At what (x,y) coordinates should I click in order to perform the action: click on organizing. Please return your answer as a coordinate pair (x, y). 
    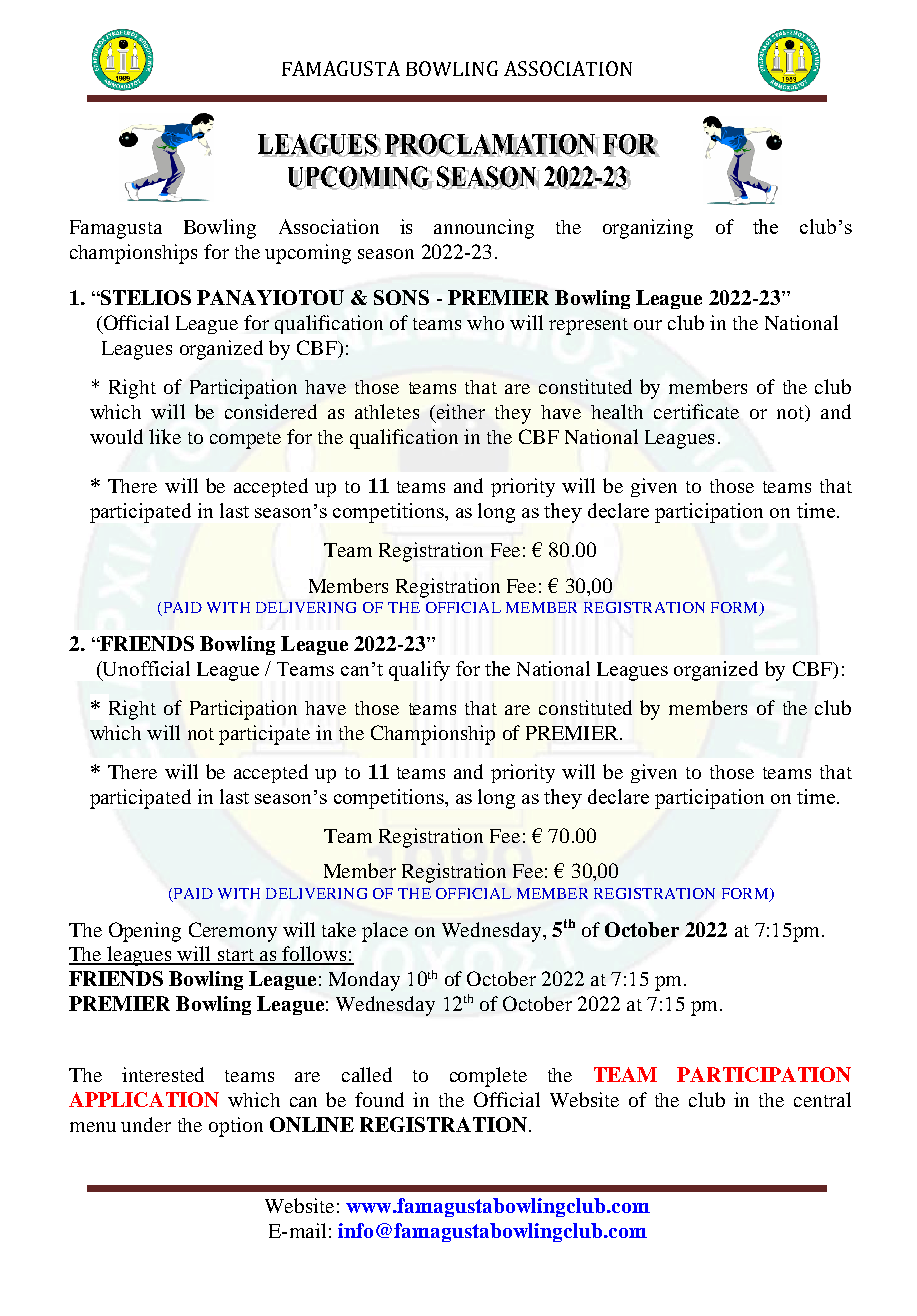
    Looking at the image, I should click on (648, 229).
